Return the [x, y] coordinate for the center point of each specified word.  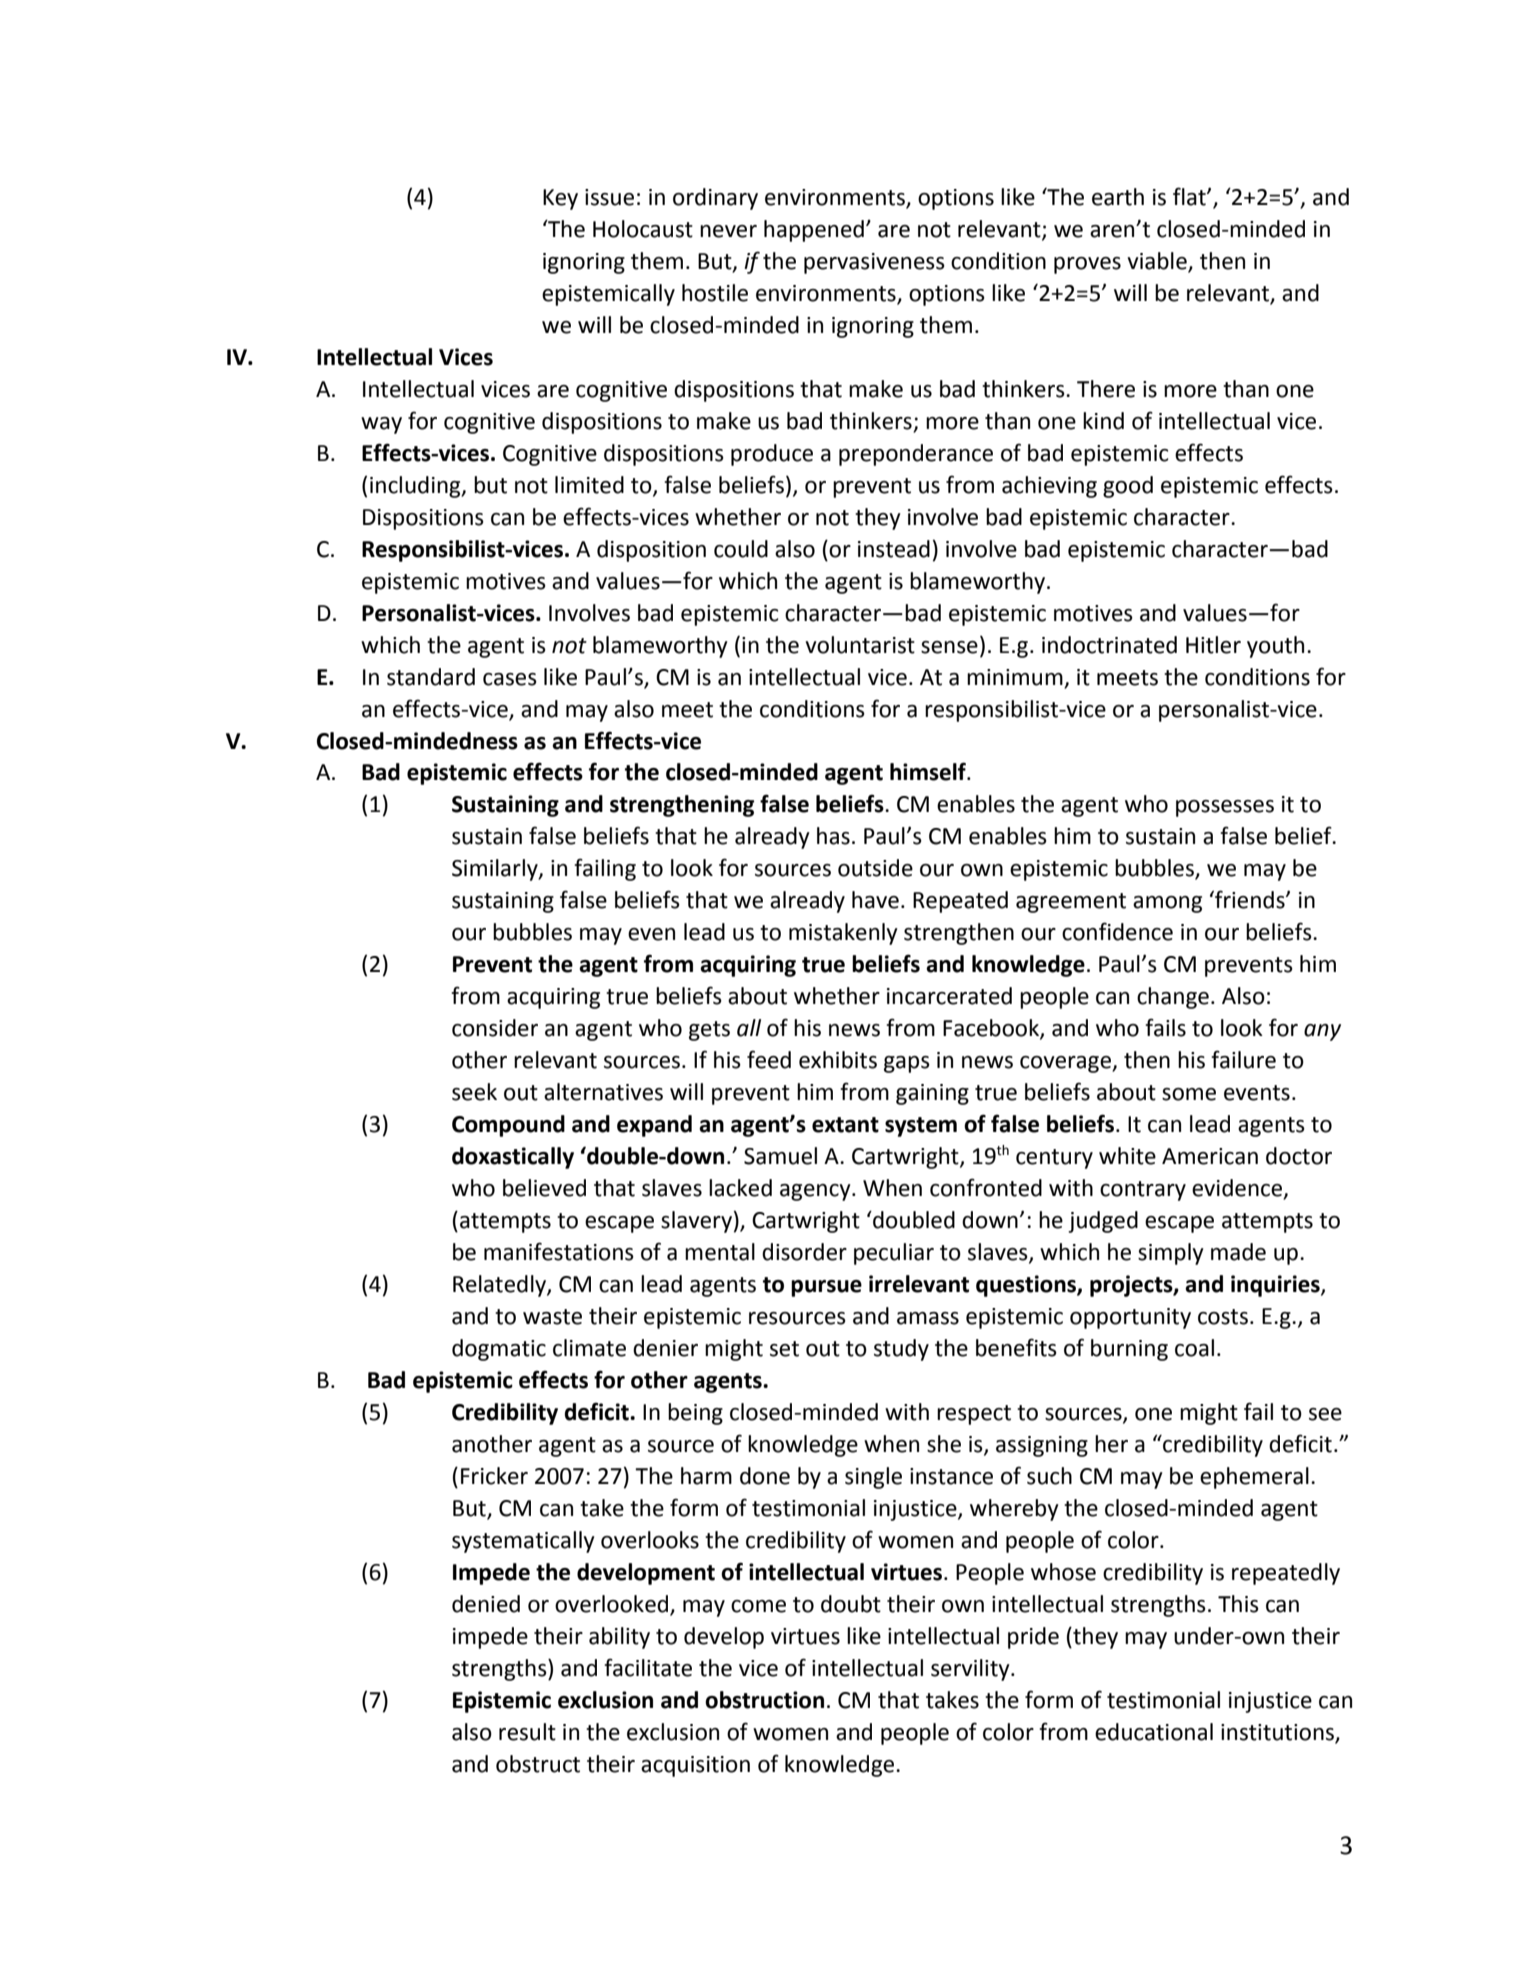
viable [1158, 262]
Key [560, 199]
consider [495, 1028]
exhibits [838, 1060]
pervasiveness [874, 263]
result [527, 1732]
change [1173, 998]
